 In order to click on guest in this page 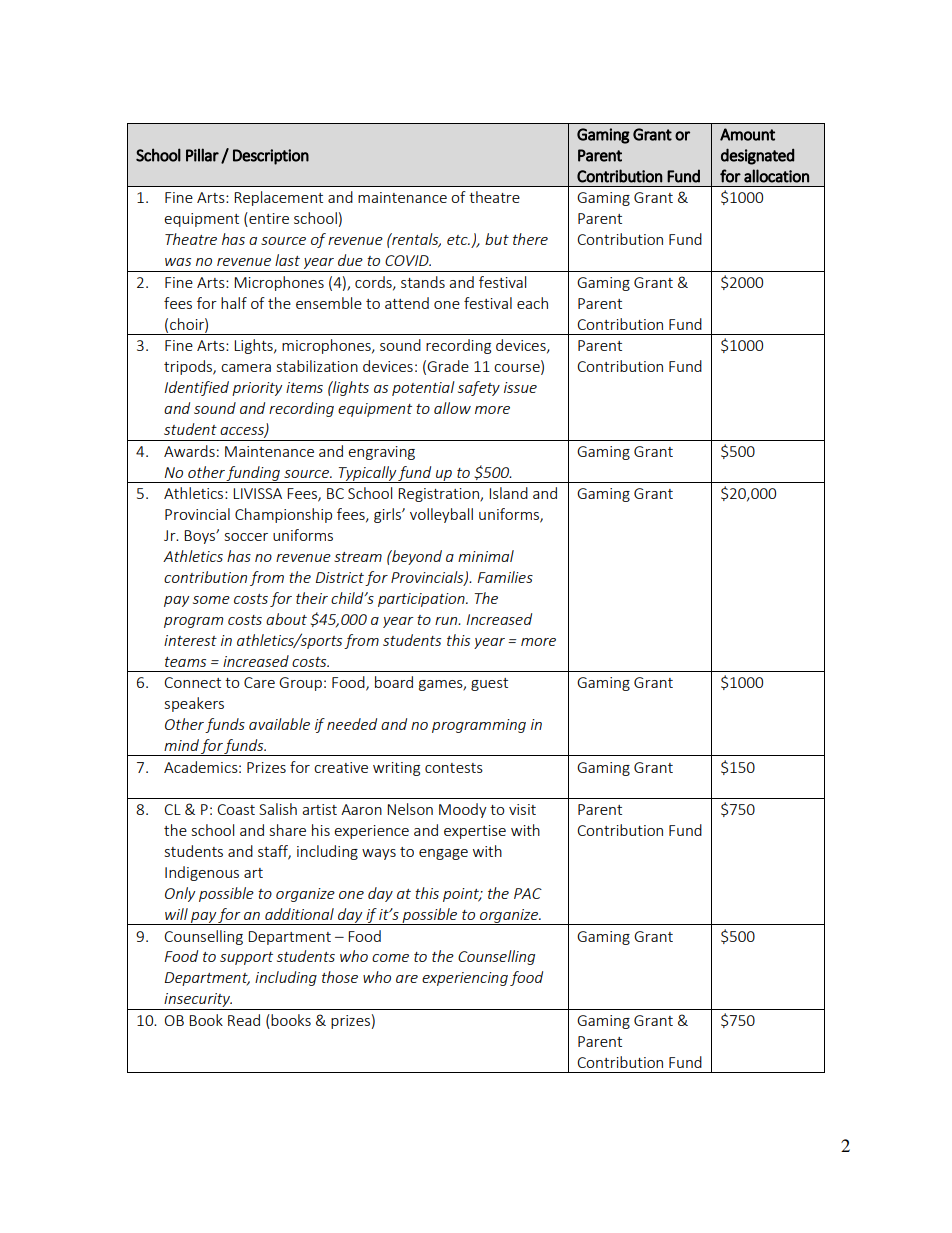, I will do `click(489, 684)`.
